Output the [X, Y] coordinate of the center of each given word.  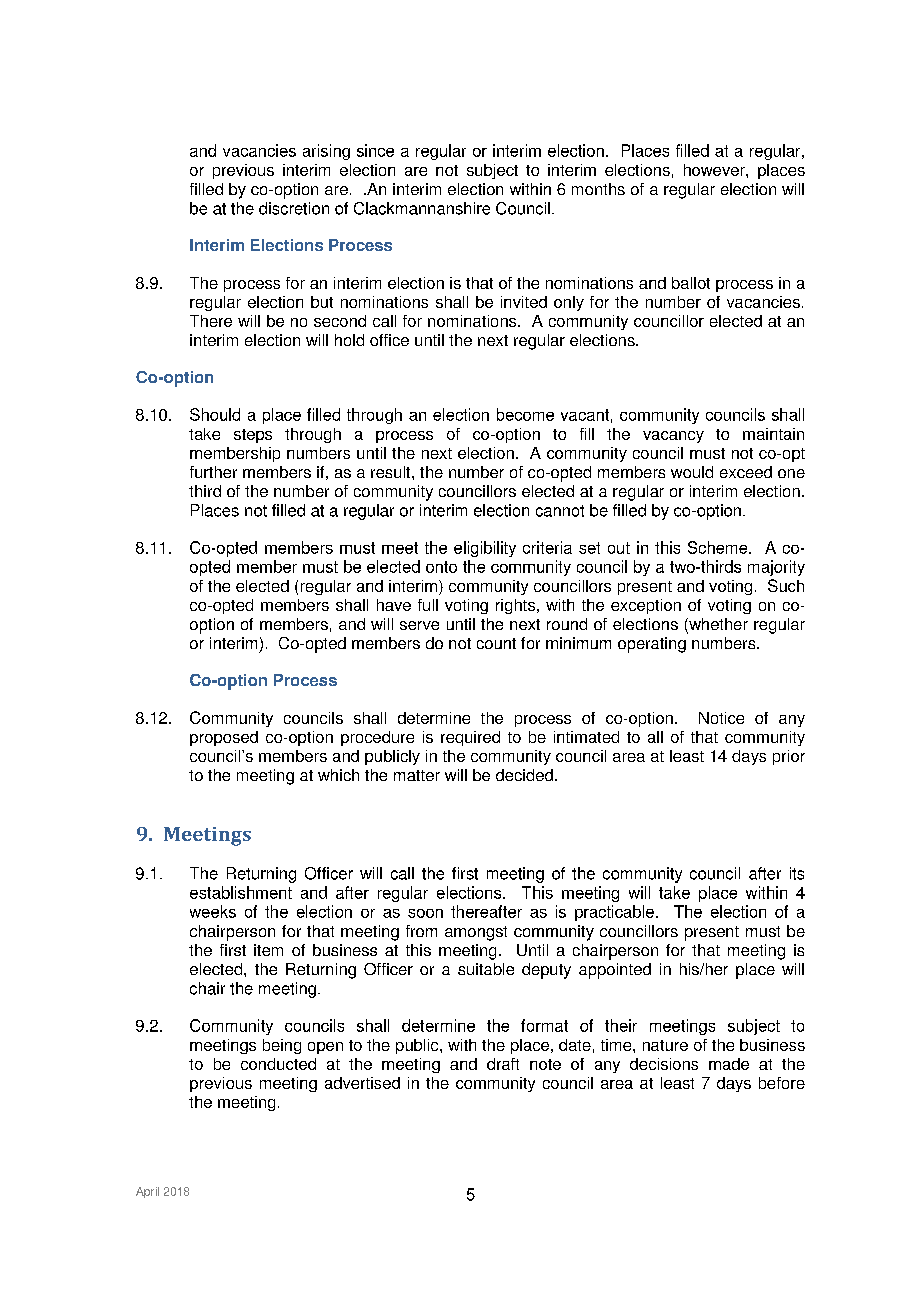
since [375, 150]
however [715, 170]
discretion [294, 208]
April [147, 1192]
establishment [241, 892]
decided [524, 775]
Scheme [719, 547]
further [213, 472]
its [797, 873]
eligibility [485, 549]
